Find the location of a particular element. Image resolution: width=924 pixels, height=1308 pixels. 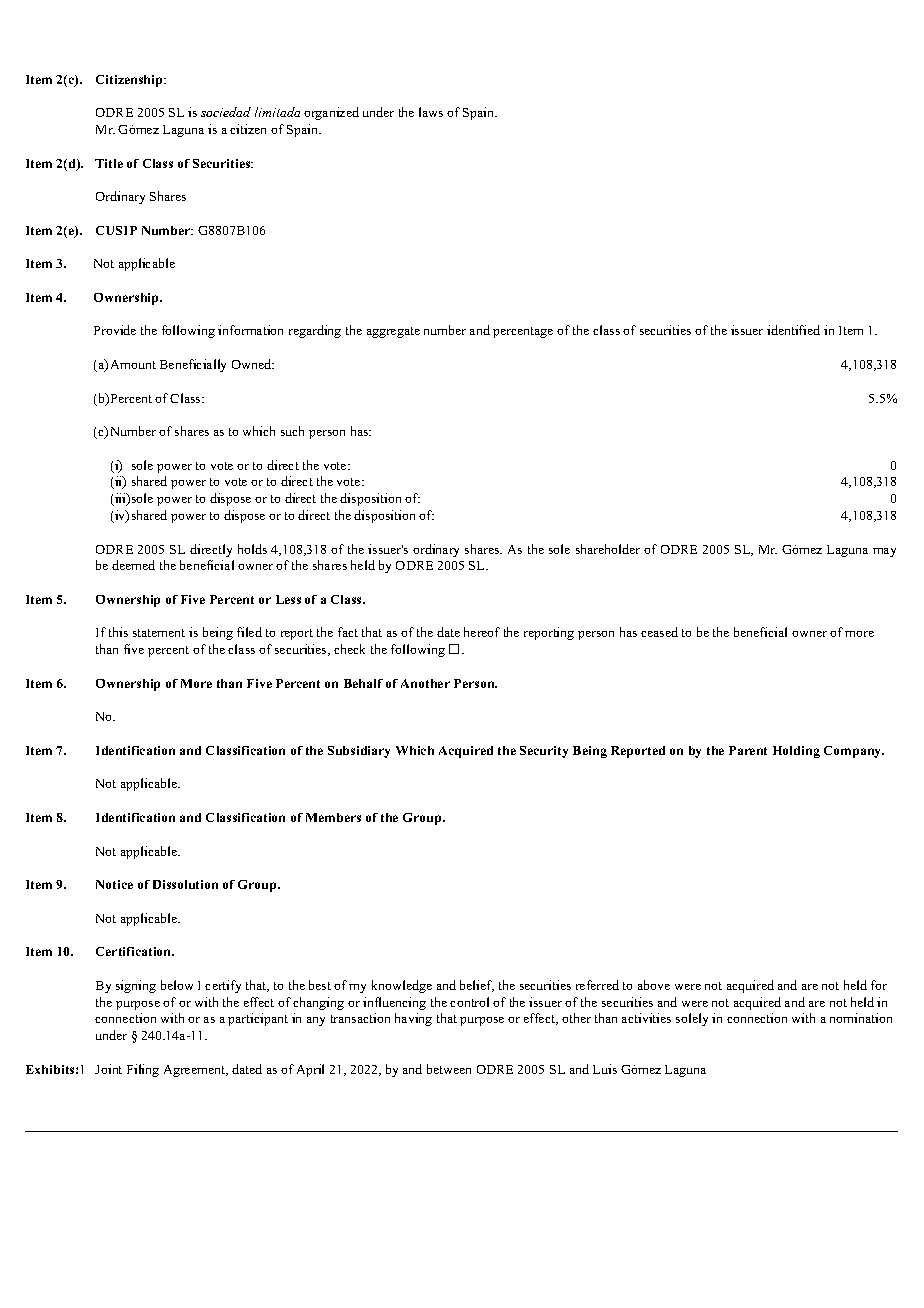

may is located at coordinates (884, 552).
